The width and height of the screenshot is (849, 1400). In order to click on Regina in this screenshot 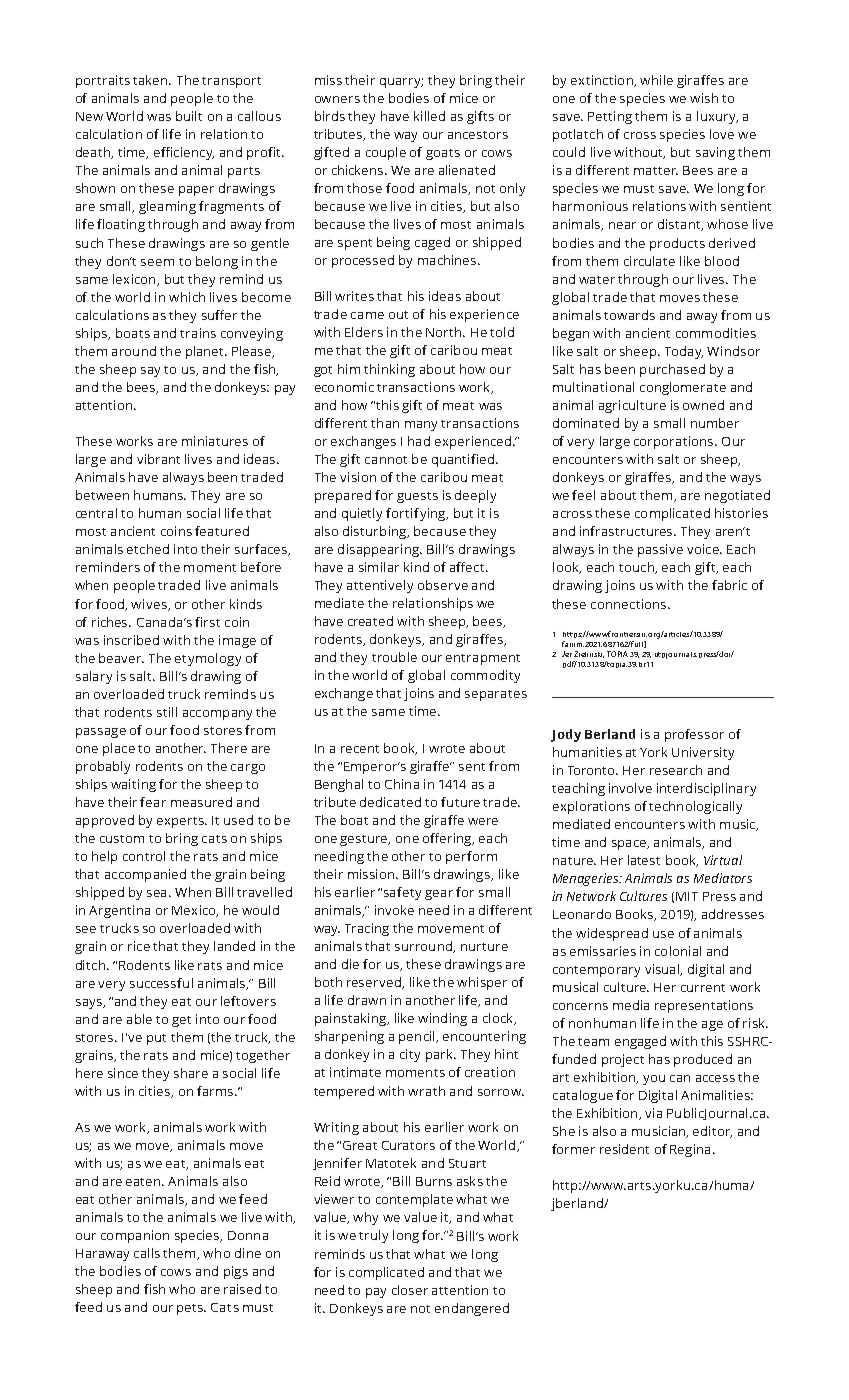, I will do `click(690, 1150)`.
